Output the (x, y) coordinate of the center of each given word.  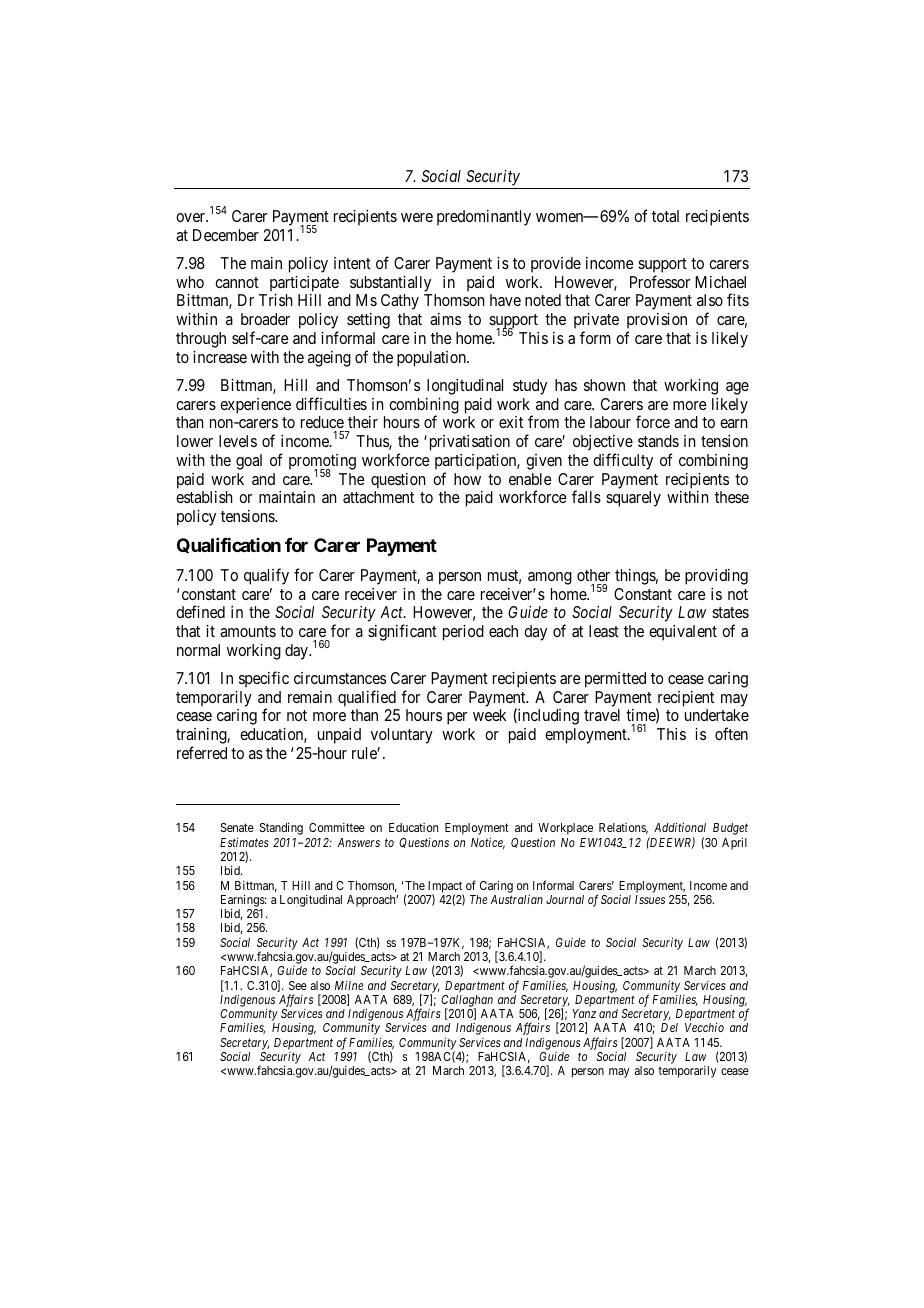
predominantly (484, 218)
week (489, 715)
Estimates (244, 842)
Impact (445, 888)
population (432, 359)
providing (716, 577)
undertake (717, 715)
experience (255, 406)
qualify (266, 576)
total (665, 216)
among (550, 578)
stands (658, 441)
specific (264, 679)
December (226, 235)
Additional (680, 827)
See (298, 985)
